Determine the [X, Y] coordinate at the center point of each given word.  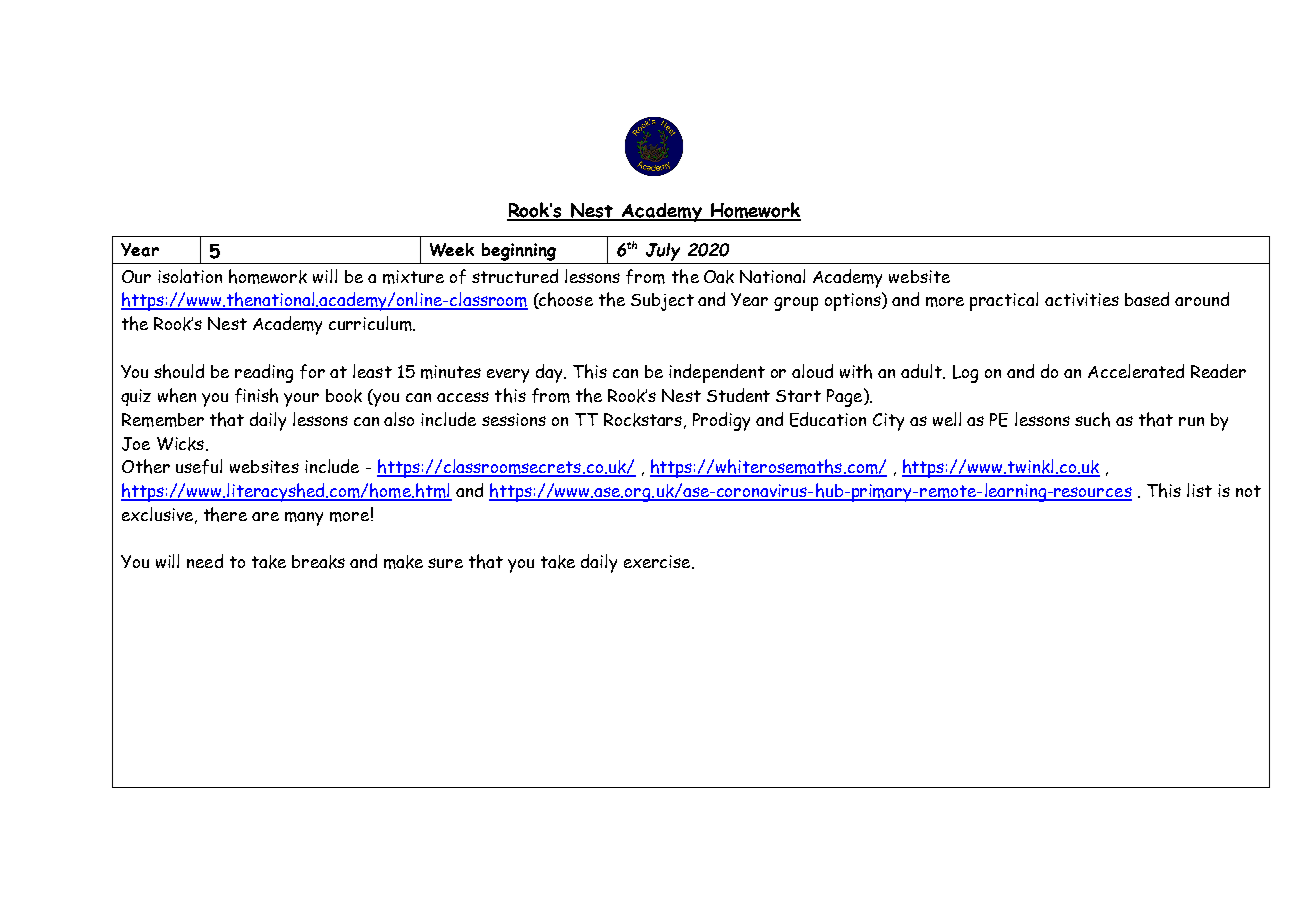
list [1199, 490]
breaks [318, 562]
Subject [662, 302]
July [663, 252]
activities [1082, 299]
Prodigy [721, 421]
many [304, 519]
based [1147, 299]
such [1092, 419]
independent [717, 373]
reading [264, 373]
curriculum [371, 323]
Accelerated [1136, 371]
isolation [190, 276]
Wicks [182, 444]
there [225, 514]
